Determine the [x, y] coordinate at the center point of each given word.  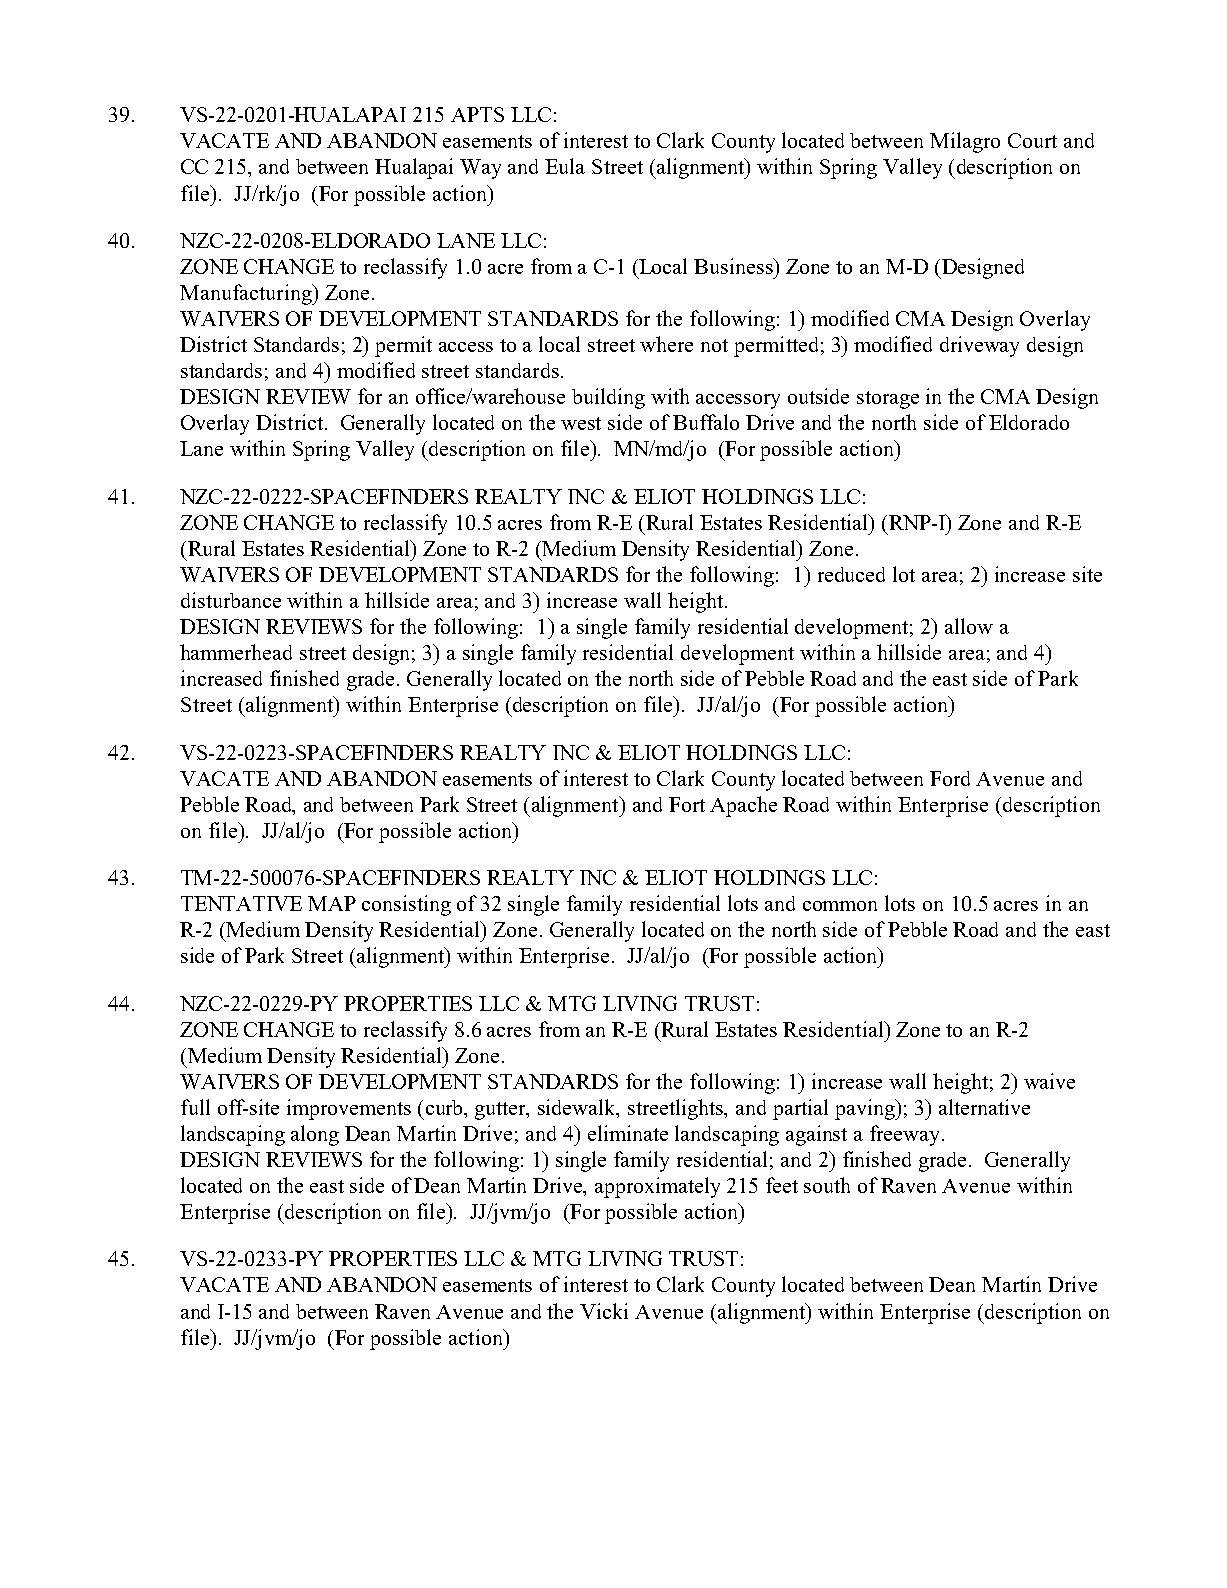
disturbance [231, 600]
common [840, 906]
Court [1032, 140]
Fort [687, 804]
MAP [332, 903]
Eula [565, 166]
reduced [851, 574]
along [315, 1135]
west [581, 423]
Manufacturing [247, 294]
